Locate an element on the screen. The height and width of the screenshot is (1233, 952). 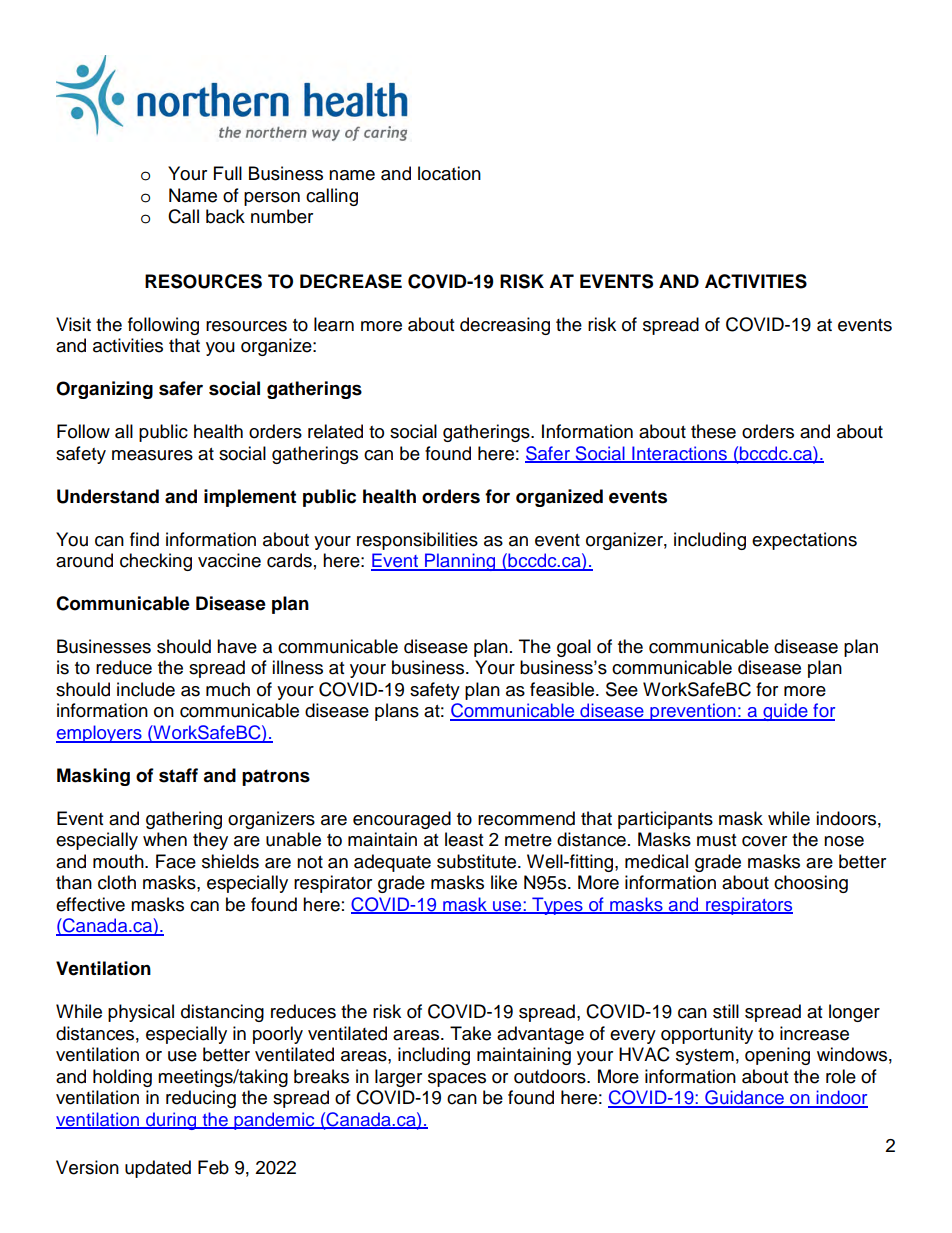
feasible is located at coordinates (563, 689).
